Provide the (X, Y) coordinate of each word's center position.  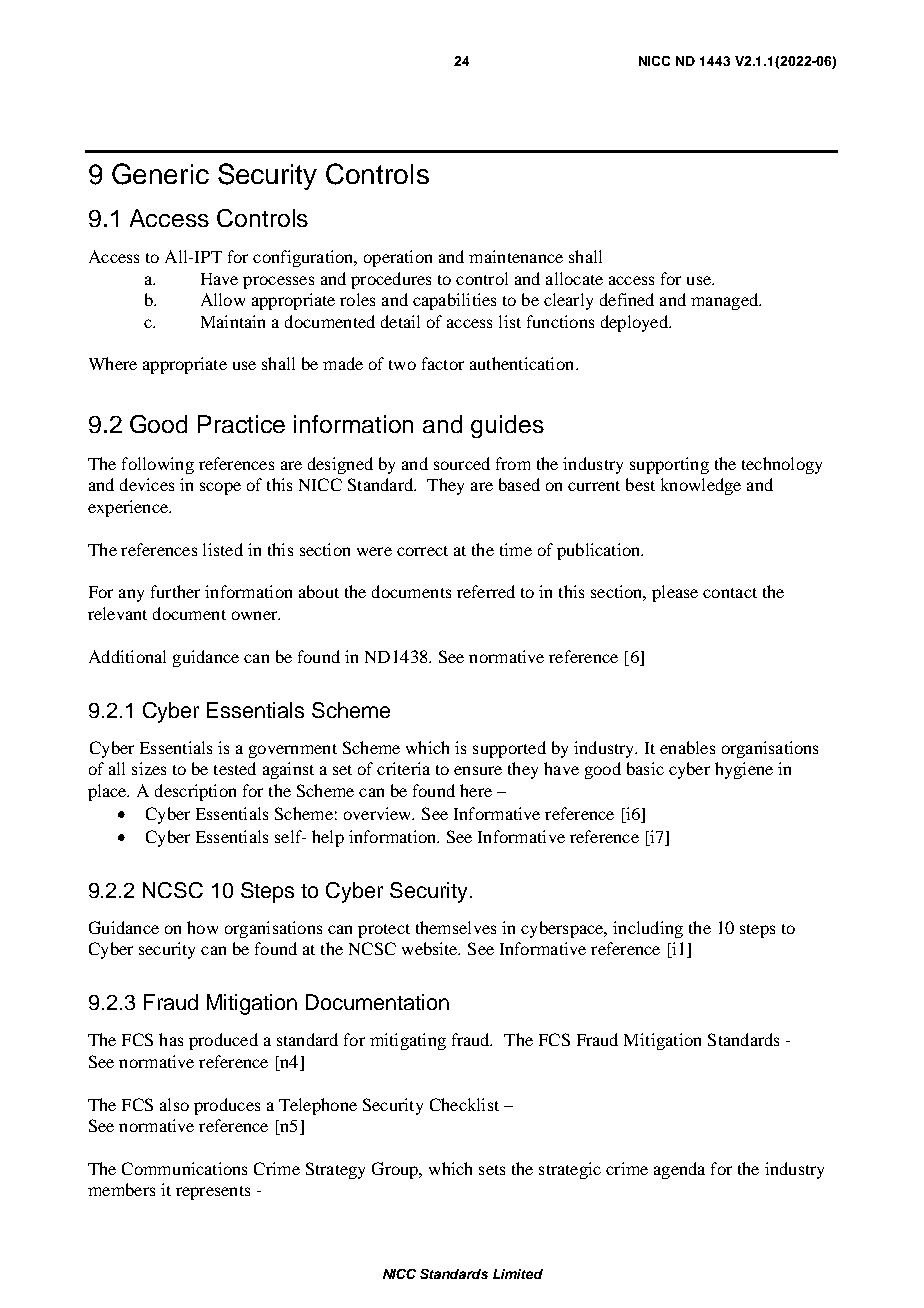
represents (213, 1193)
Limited (518, 1274)
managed (725, 301)
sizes (149, 768)
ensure (478, 770)
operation (398, 258)
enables (687, 747)
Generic (160, 174)
